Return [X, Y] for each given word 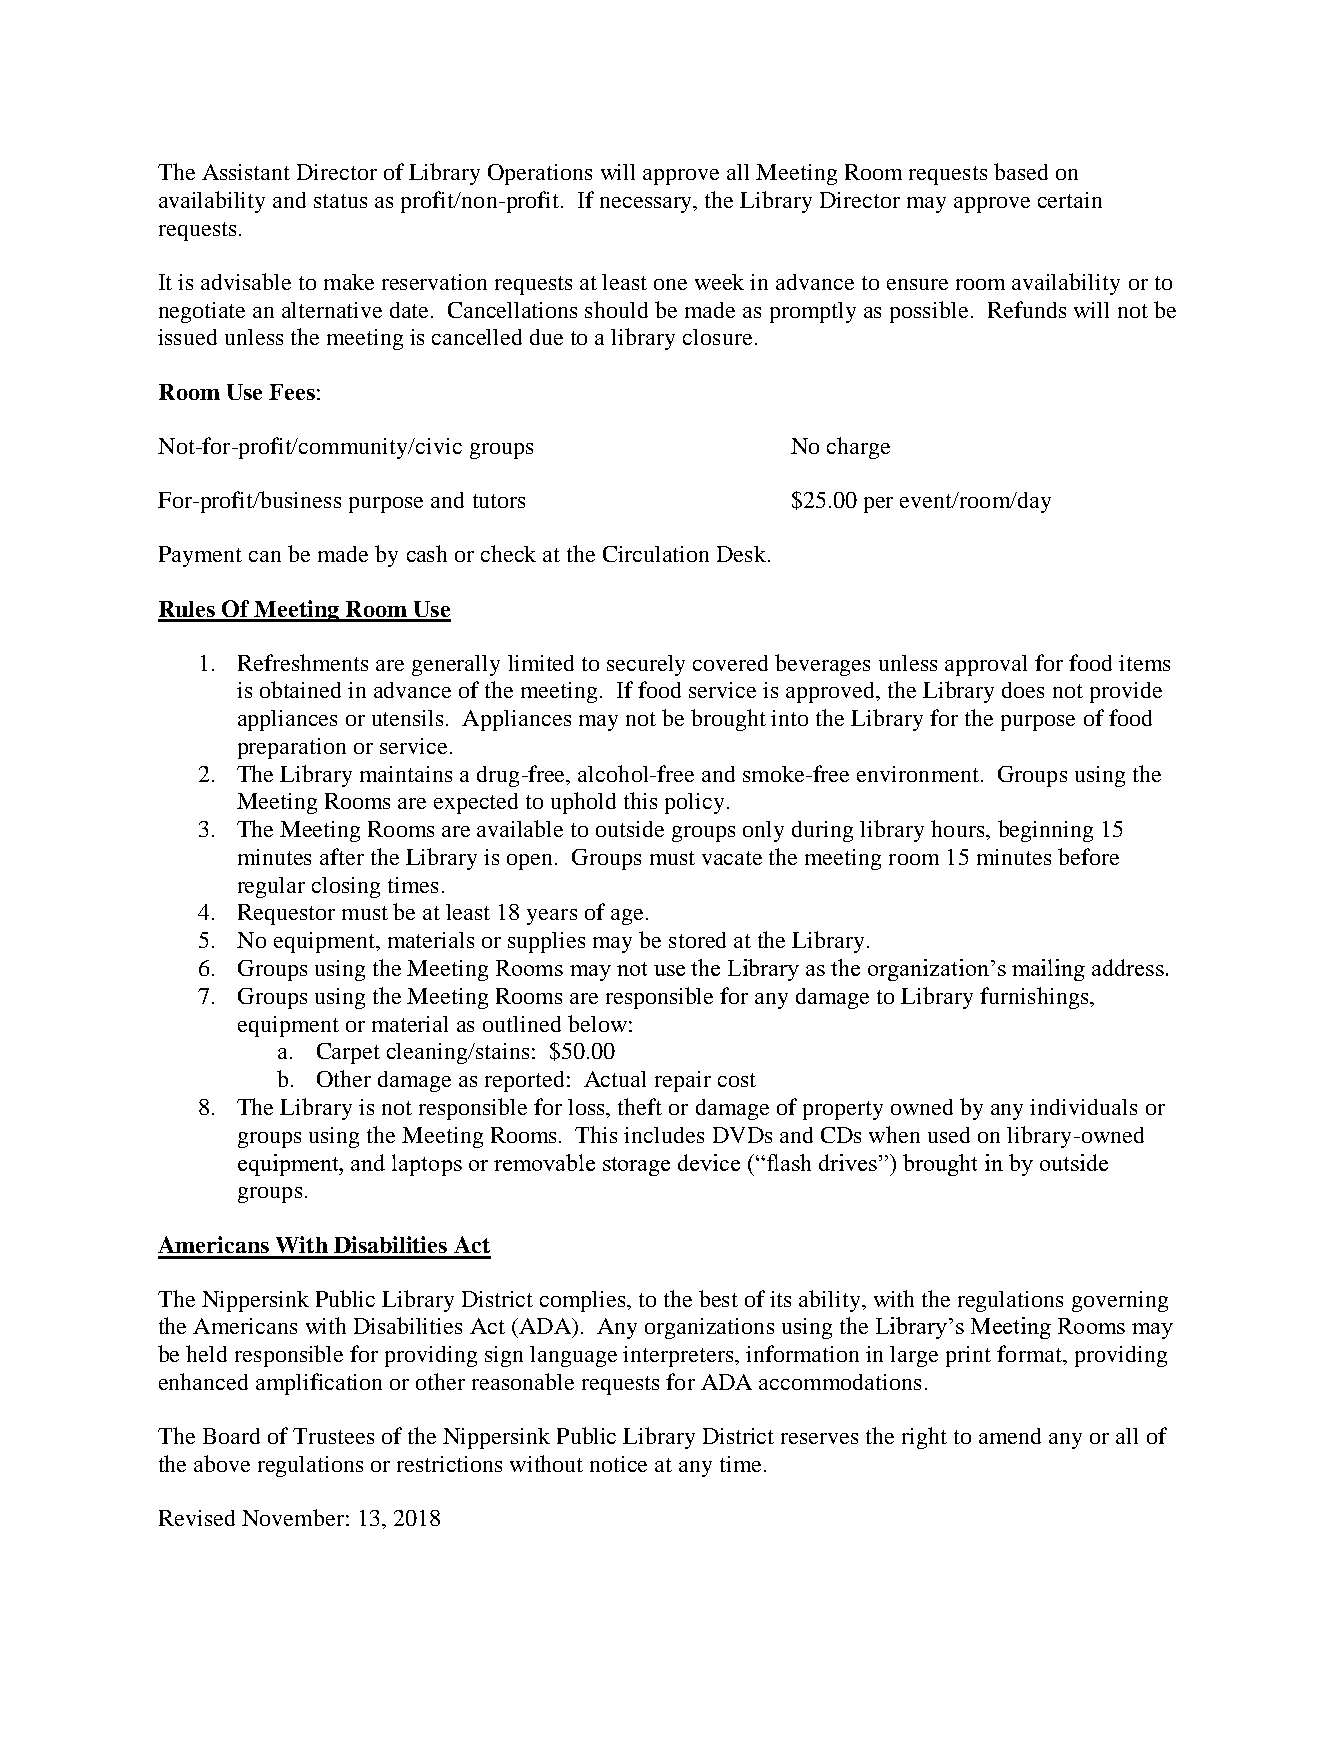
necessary [647, 205]
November [293, 1517]
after [342, 856]
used [949, 1135]
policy [694, 803]
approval [986, 665]
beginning [1045, 831]
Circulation [656, 554]
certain [1070, 200]
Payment [200, 556]
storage [636, 1166]
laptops [427, 1165]
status [340, 201]
